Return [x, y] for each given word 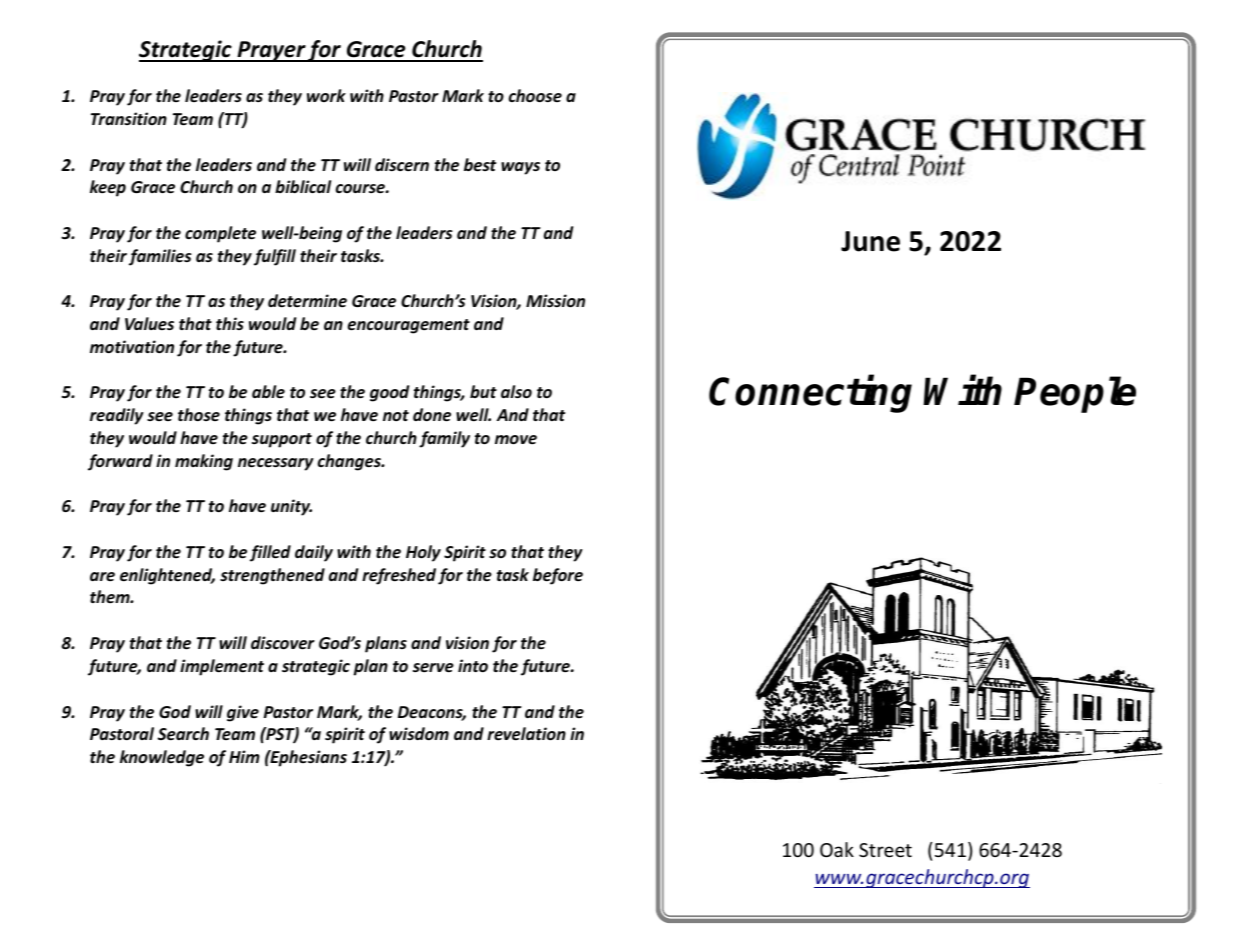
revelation [526, 734]
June [870, 241]
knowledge [162, 758]
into [473, 665]
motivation [132, 347]
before [558, 576]
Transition [129, 118]
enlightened [167, 576]
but [483, 391]
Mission [555, 301]
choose [535, 96]
